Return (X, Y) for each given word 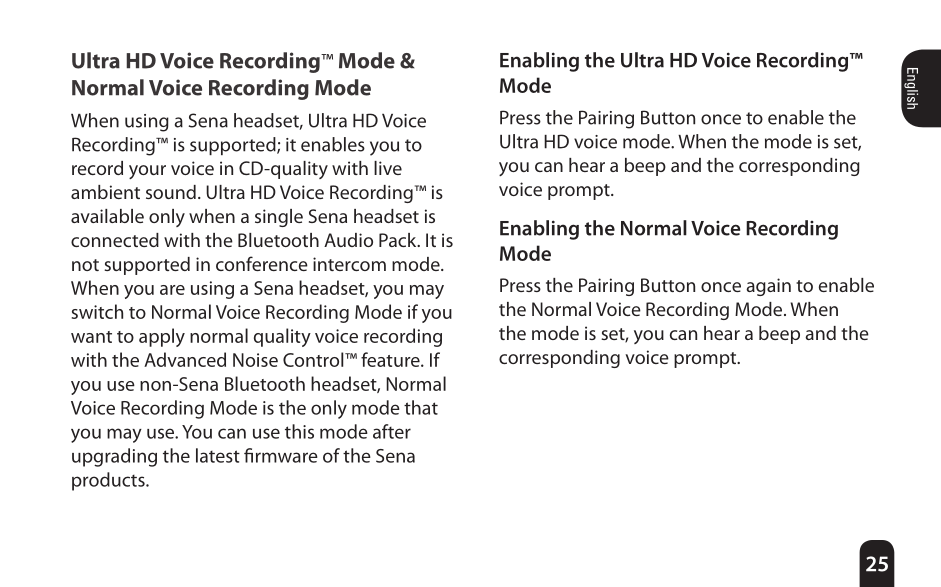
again (768, 287)
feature (391, 359)
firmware (281, 455)
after (392, 431)
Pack (399, 240)
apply (162, 337)
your (147, 172)
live (388, 168)
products (109, 481)
